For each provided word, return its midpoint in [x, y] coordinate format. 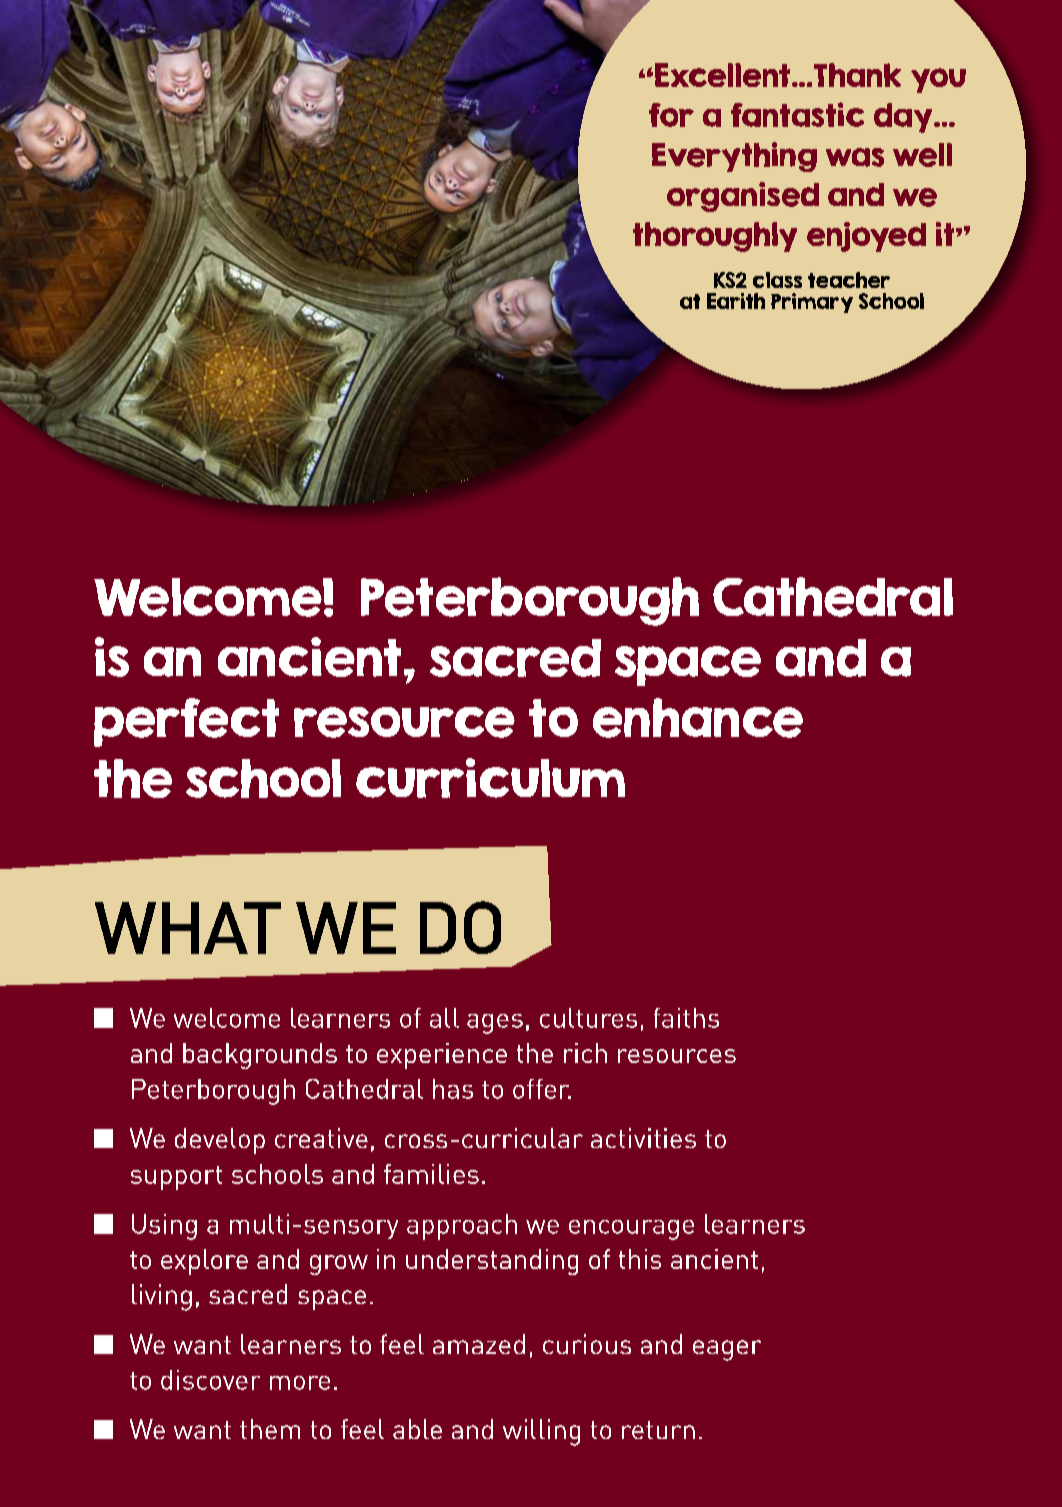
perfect [186, 722]
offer [542, 1089]
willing [541, 1432]
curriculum [490, 778]
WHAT [188, 928]
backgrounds [260, 1056]
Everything [734, 157]
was [855, 157]
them [270, 1429]
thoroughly [715, 237]
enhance [698, 718]
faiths [686, 1018]
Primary [812, 303]
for [671, 115]
